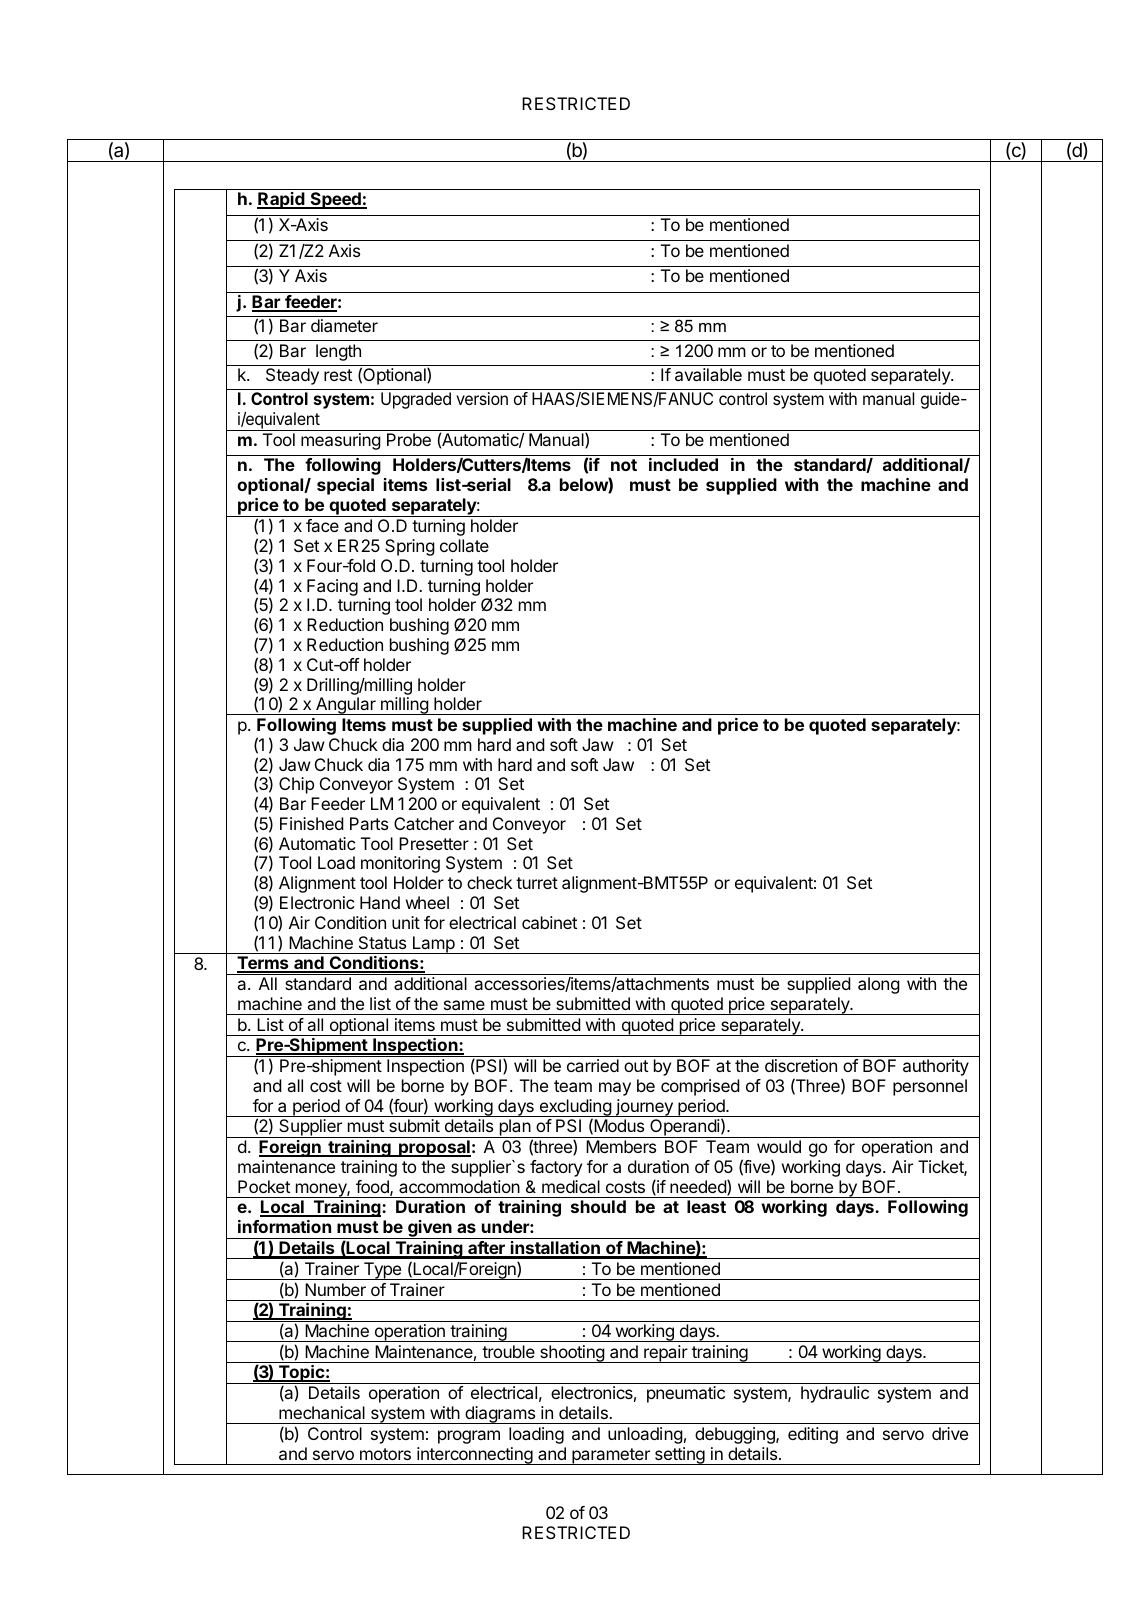  Describe the element at coordinates (879, 985) in the screenshot. I see `along` at that location.
